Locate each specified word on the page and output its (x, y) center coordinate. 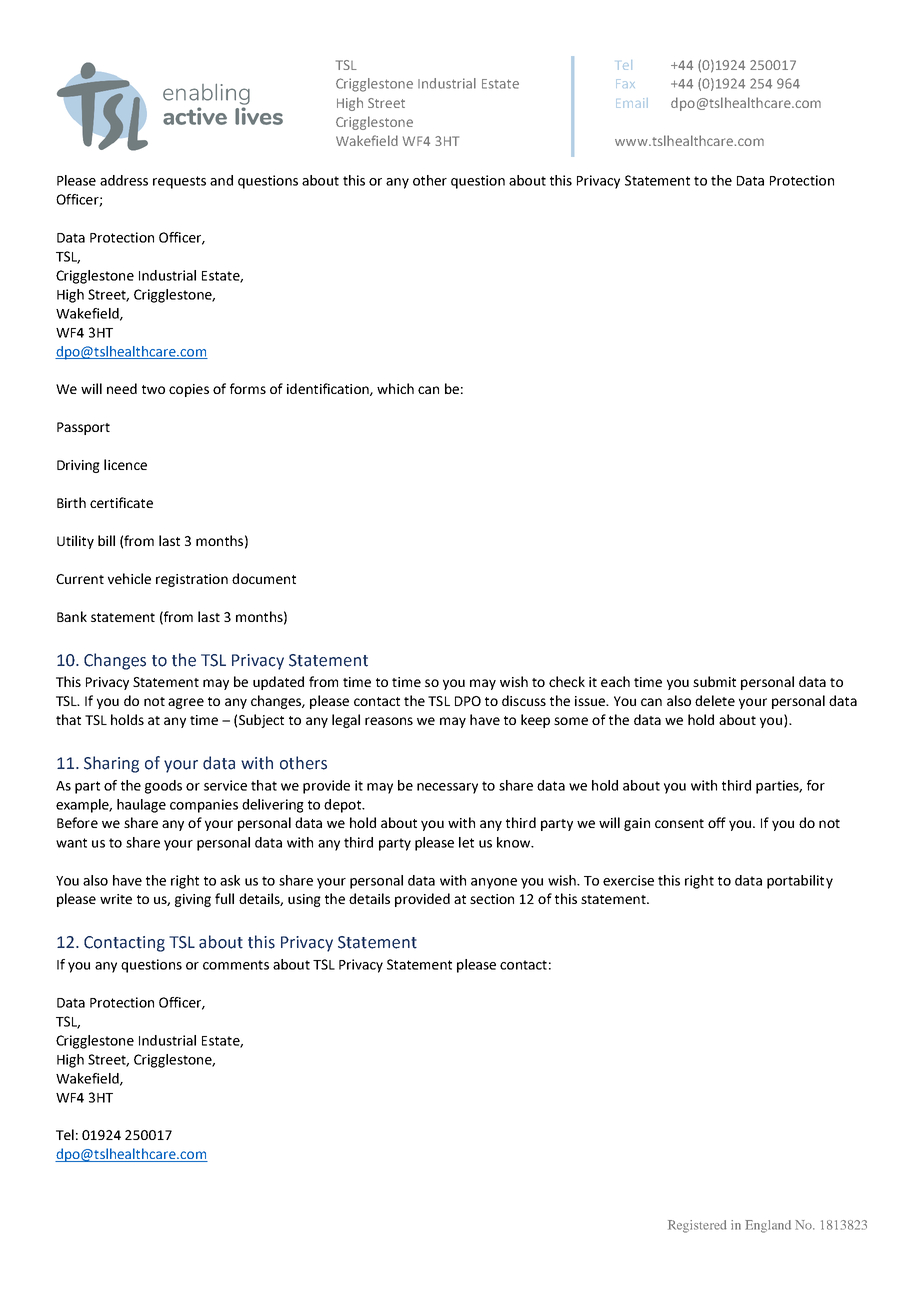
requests (179, 182)
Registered (697, 1226)
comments (236, 965)
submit (714, 681)
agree (186, 703)
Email (632, 103)
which (395, 388)
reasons (389, 721)
